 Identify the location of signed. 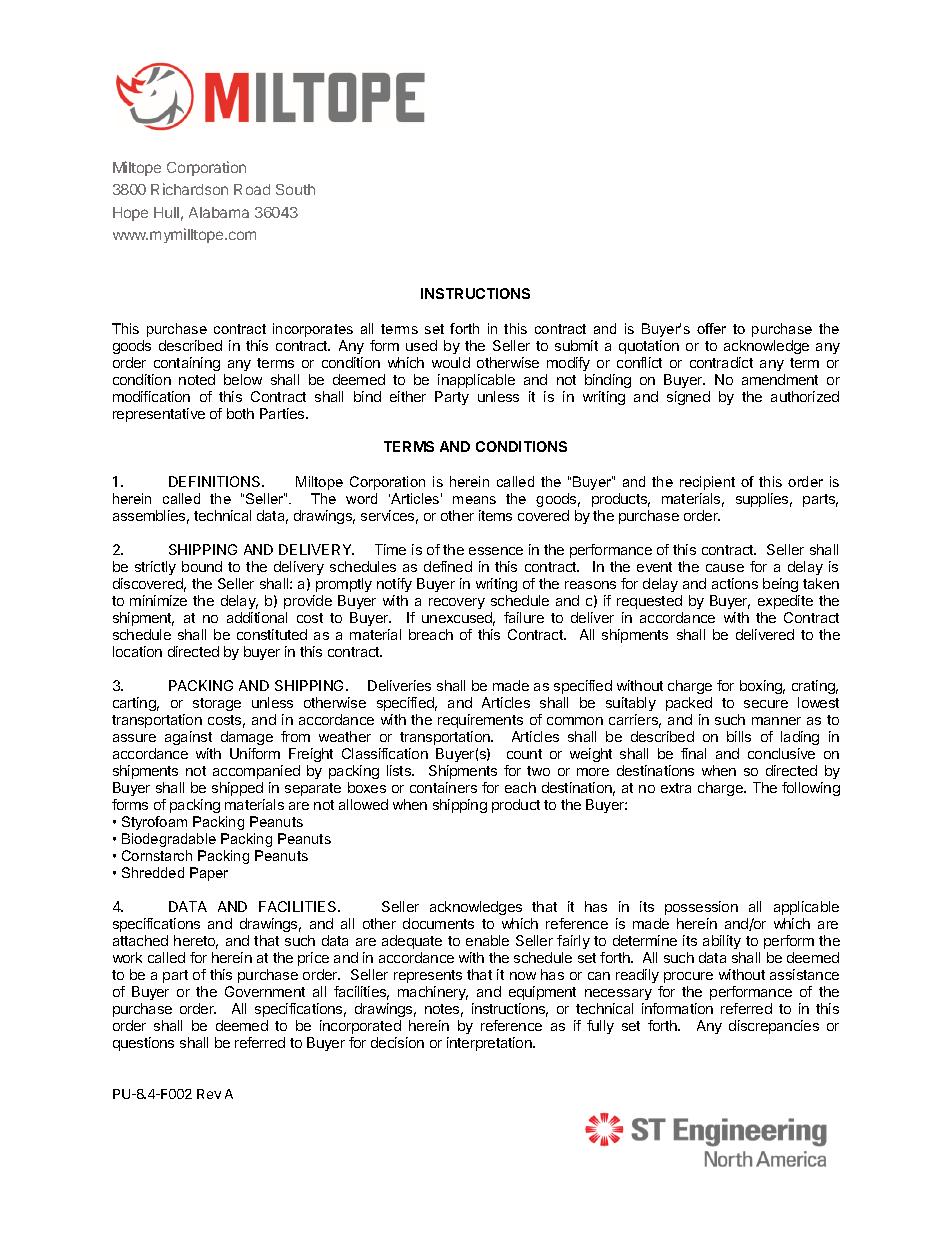
(688, 398).
